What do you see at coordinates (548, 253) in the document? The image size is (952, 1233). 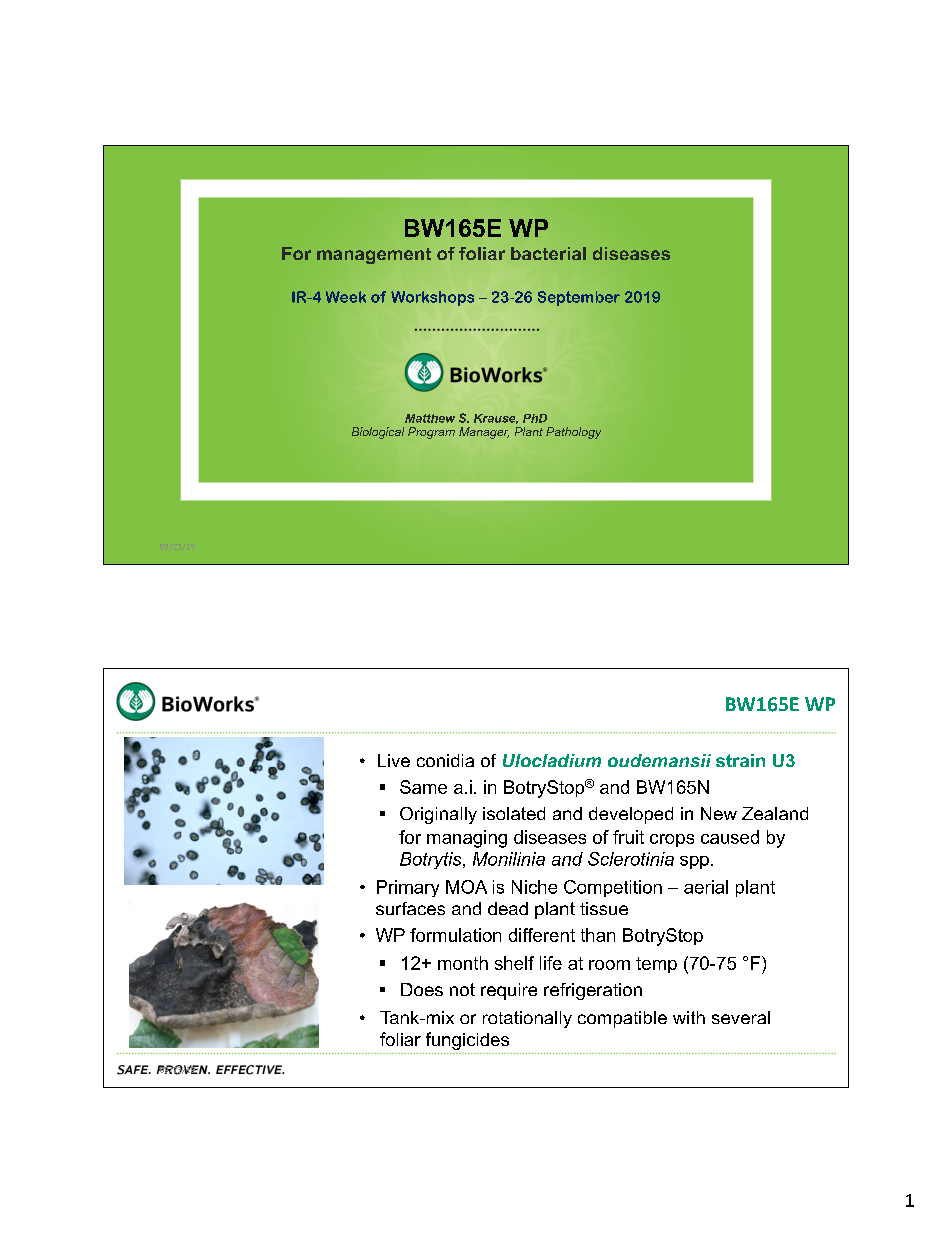 I see `bacterial` at bounding box center [548, 253].
